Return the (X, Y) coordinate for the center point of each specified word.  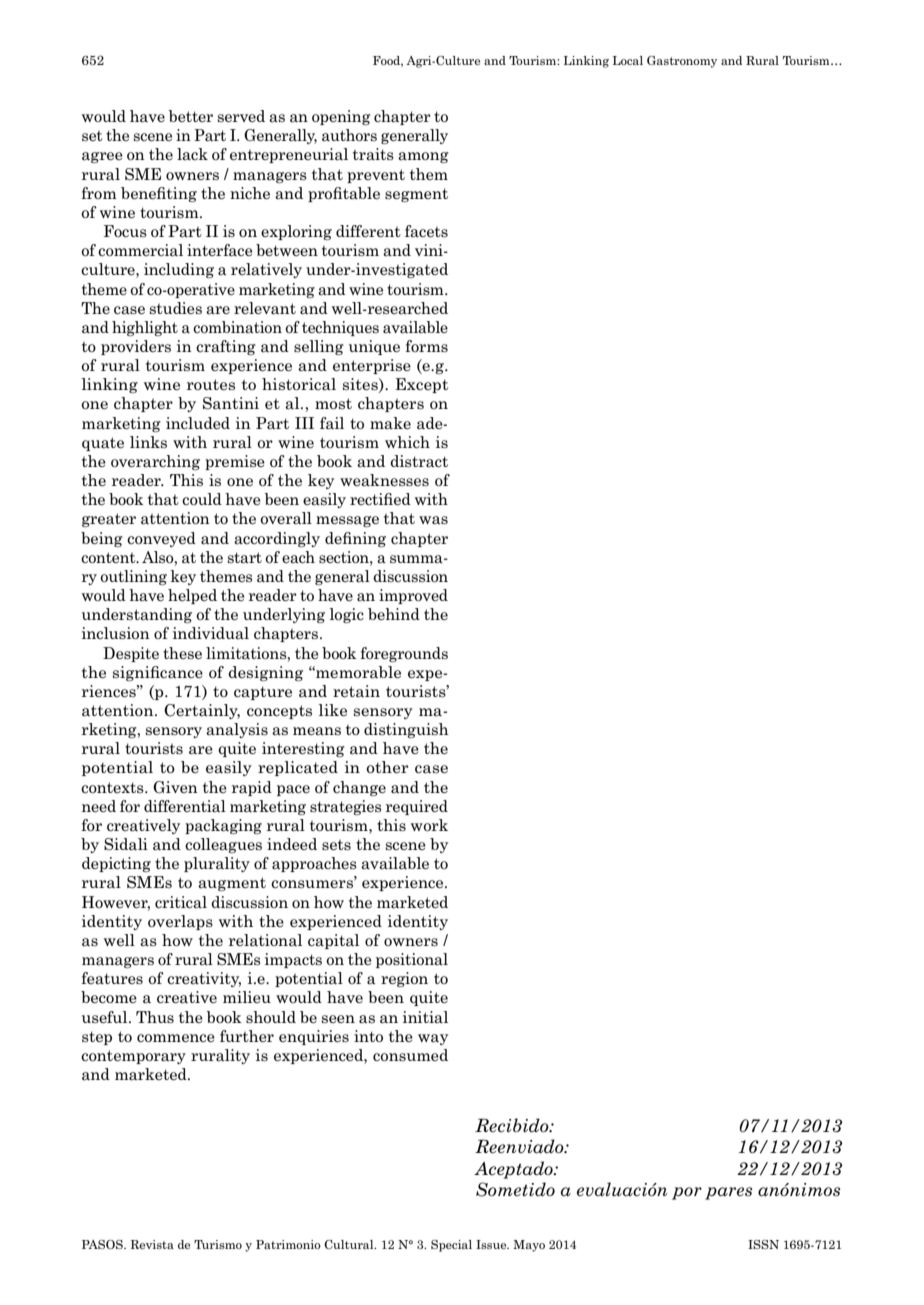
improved (413, 596)
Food (388, 61)
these (182, 653)
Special (451, 1246)
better (191, 116)
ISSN (763, 1244)
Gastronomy (682, 62)
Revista (152, 1244)
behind (394, 614)
